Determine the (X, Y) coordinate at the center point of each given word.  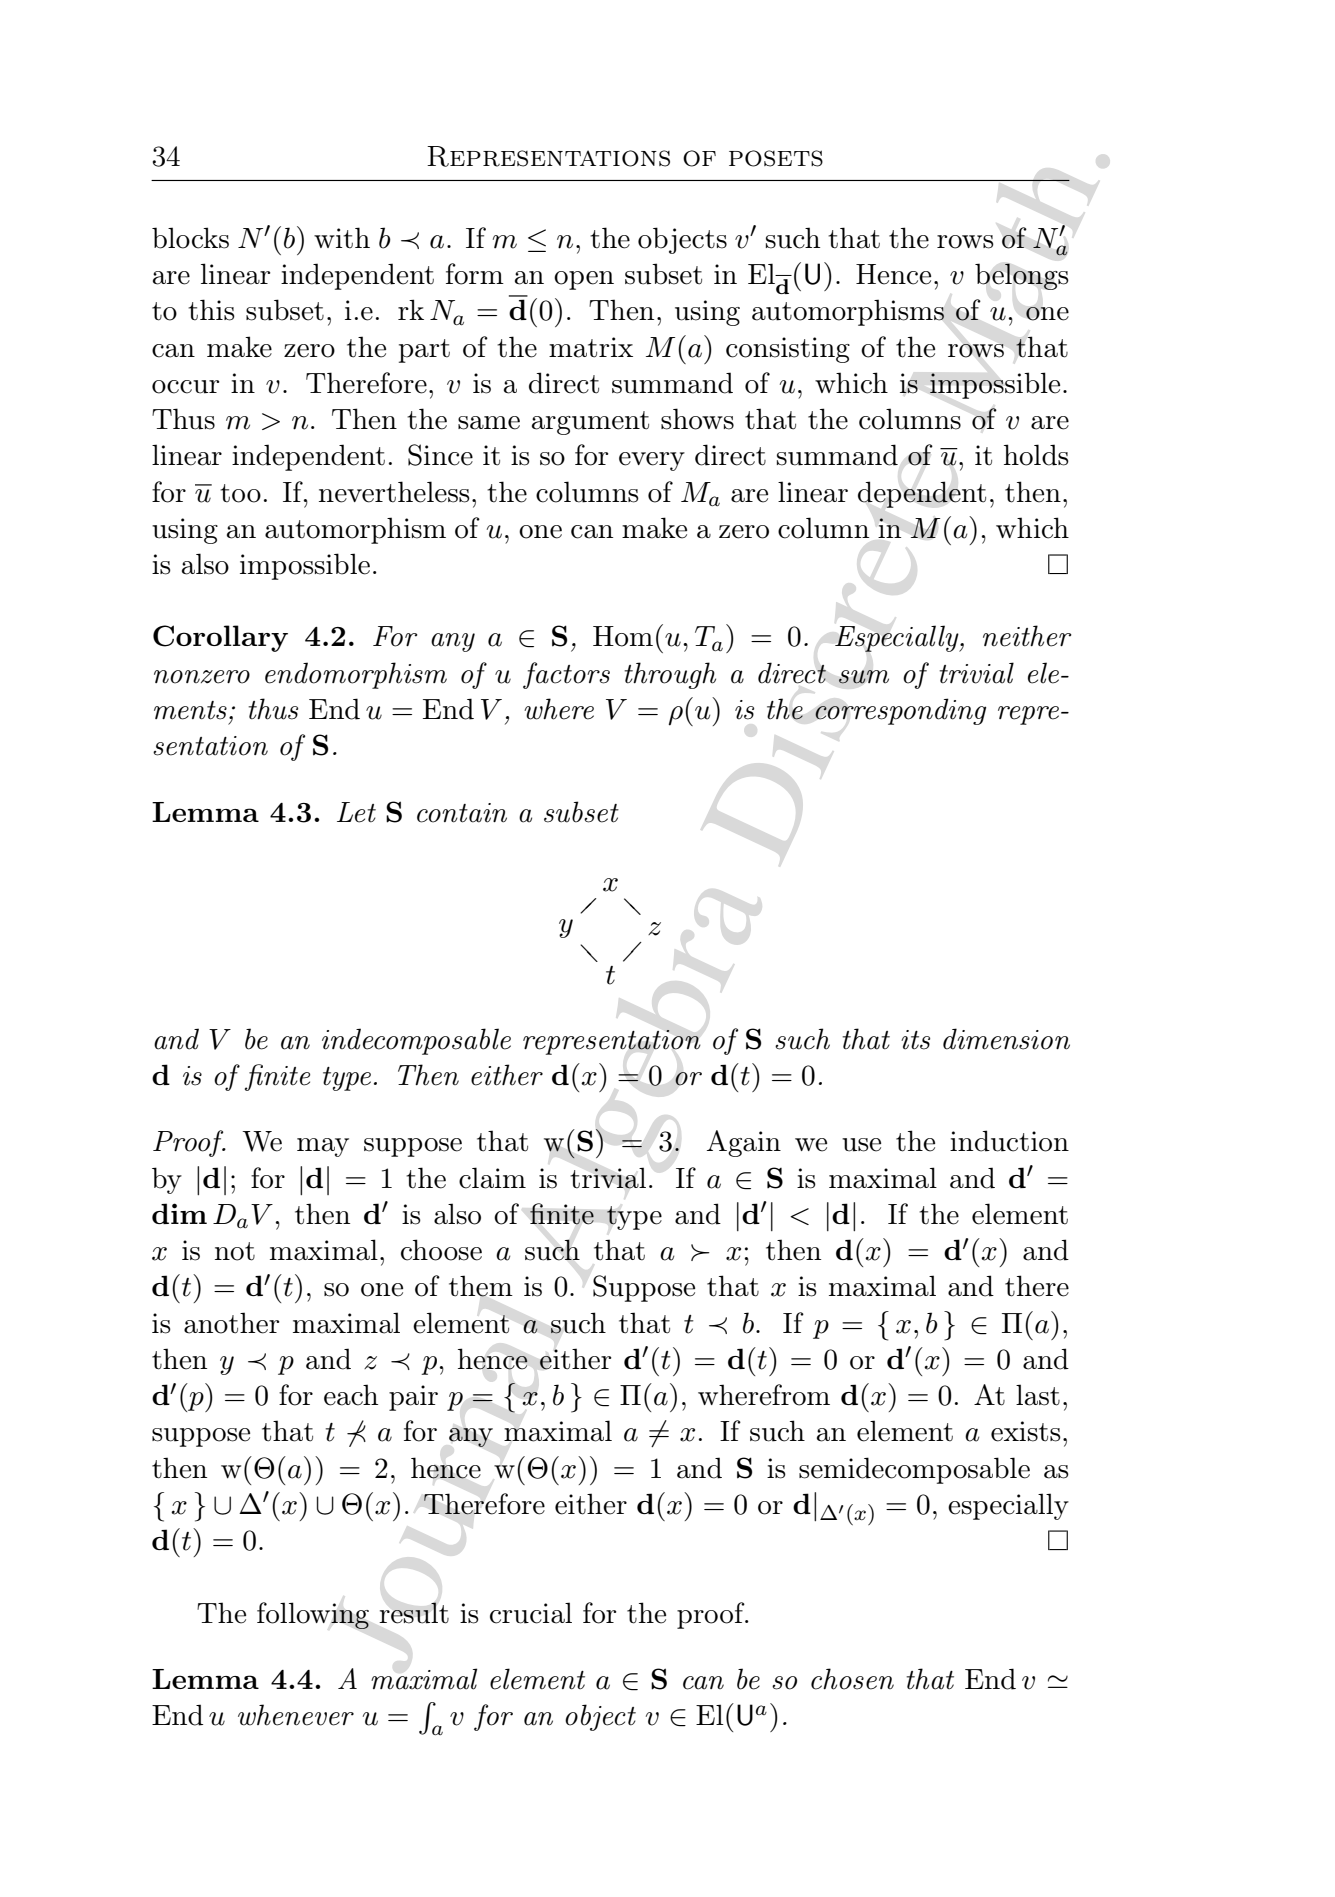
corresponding (900, 711)
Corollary (220, 638)
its (915, 1040)
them (481, 1286)
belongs (1022, 276)
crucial (531, 1613)
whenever (296, 1715)
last (1038, 1395)
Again (744, 1143)
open (584, 280)
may (323, 1147)
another (231, 1323)
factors (566, 675)
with (342, 238)
